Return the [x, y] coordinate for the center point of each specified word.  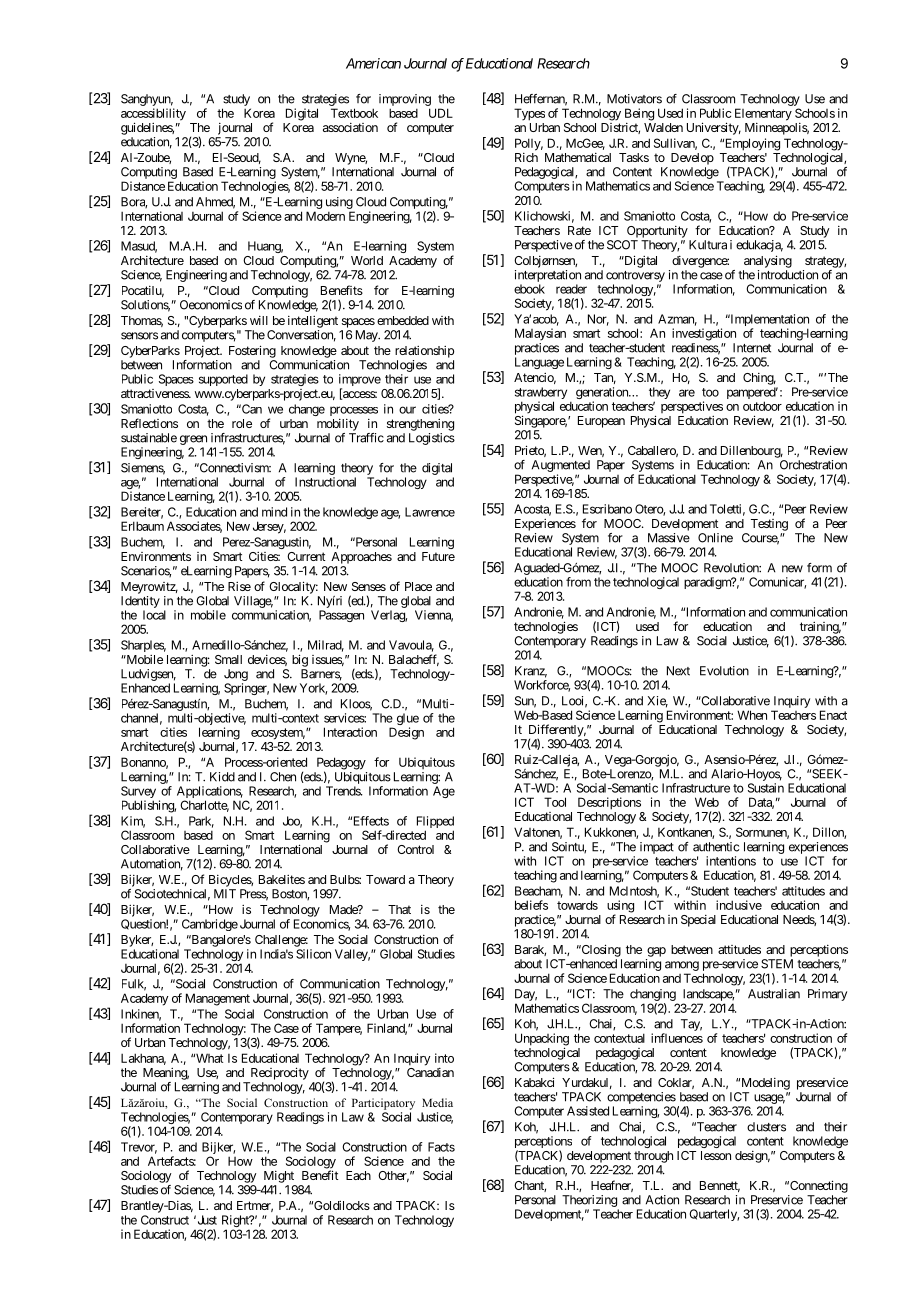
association [350, 127]
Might [279, 1177]
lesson [716, 1155]
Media [437, 1102]
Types [529, 114]
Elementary [763, 114]
